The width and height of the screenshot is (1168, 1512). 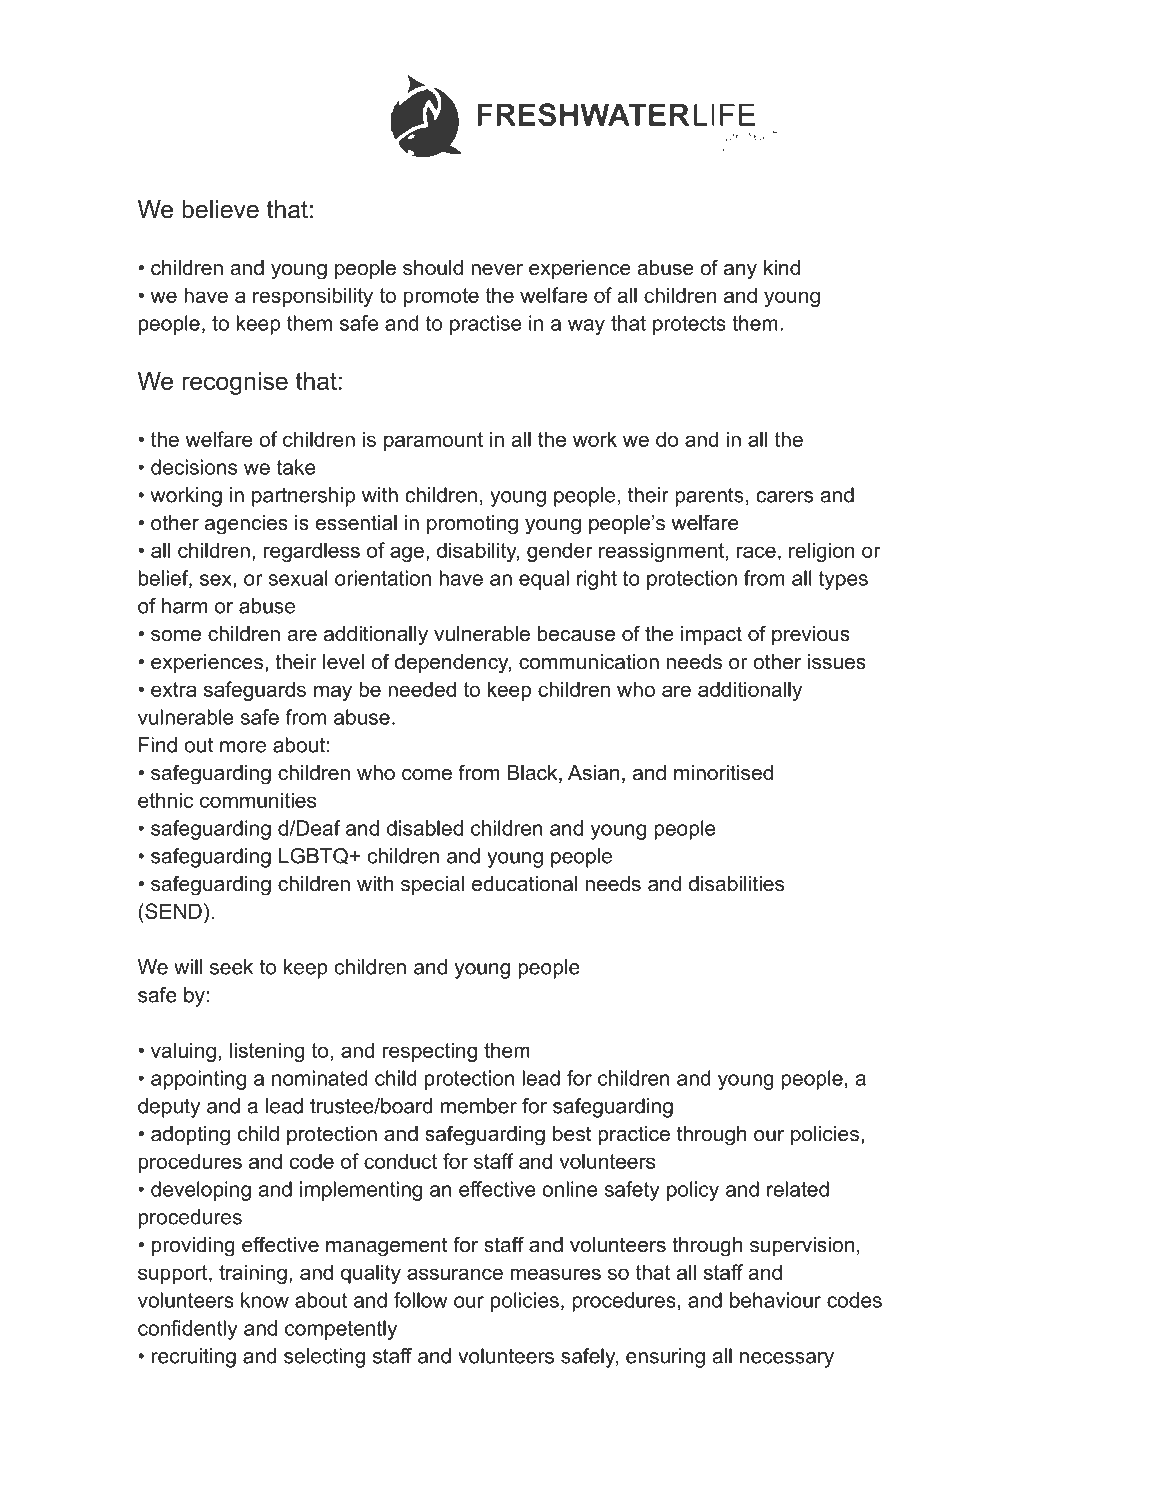 I want to click on educational, so click(x=524, y=884).
